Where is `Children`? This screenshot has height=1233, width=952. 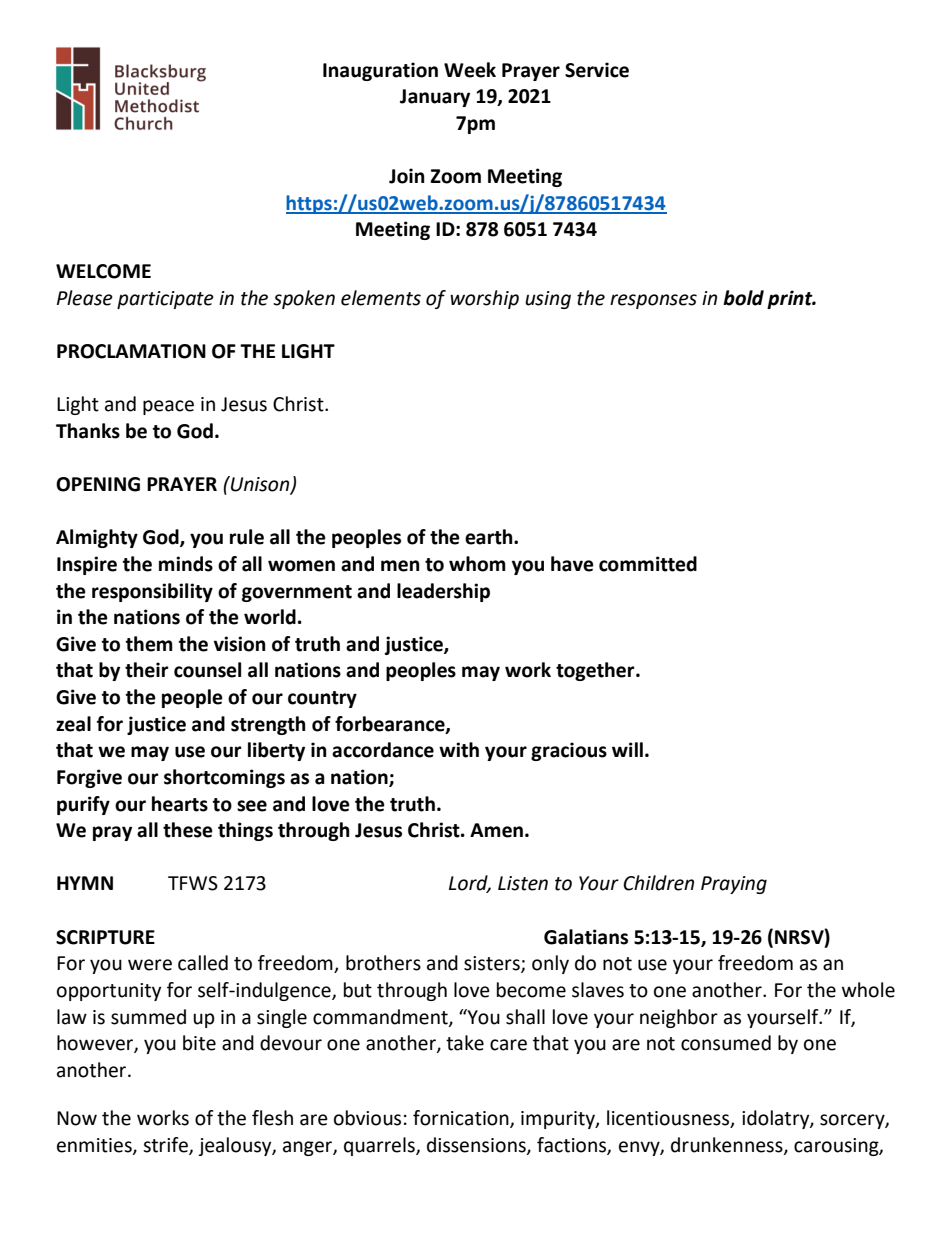
Children is located at coordinates (658, 883).
